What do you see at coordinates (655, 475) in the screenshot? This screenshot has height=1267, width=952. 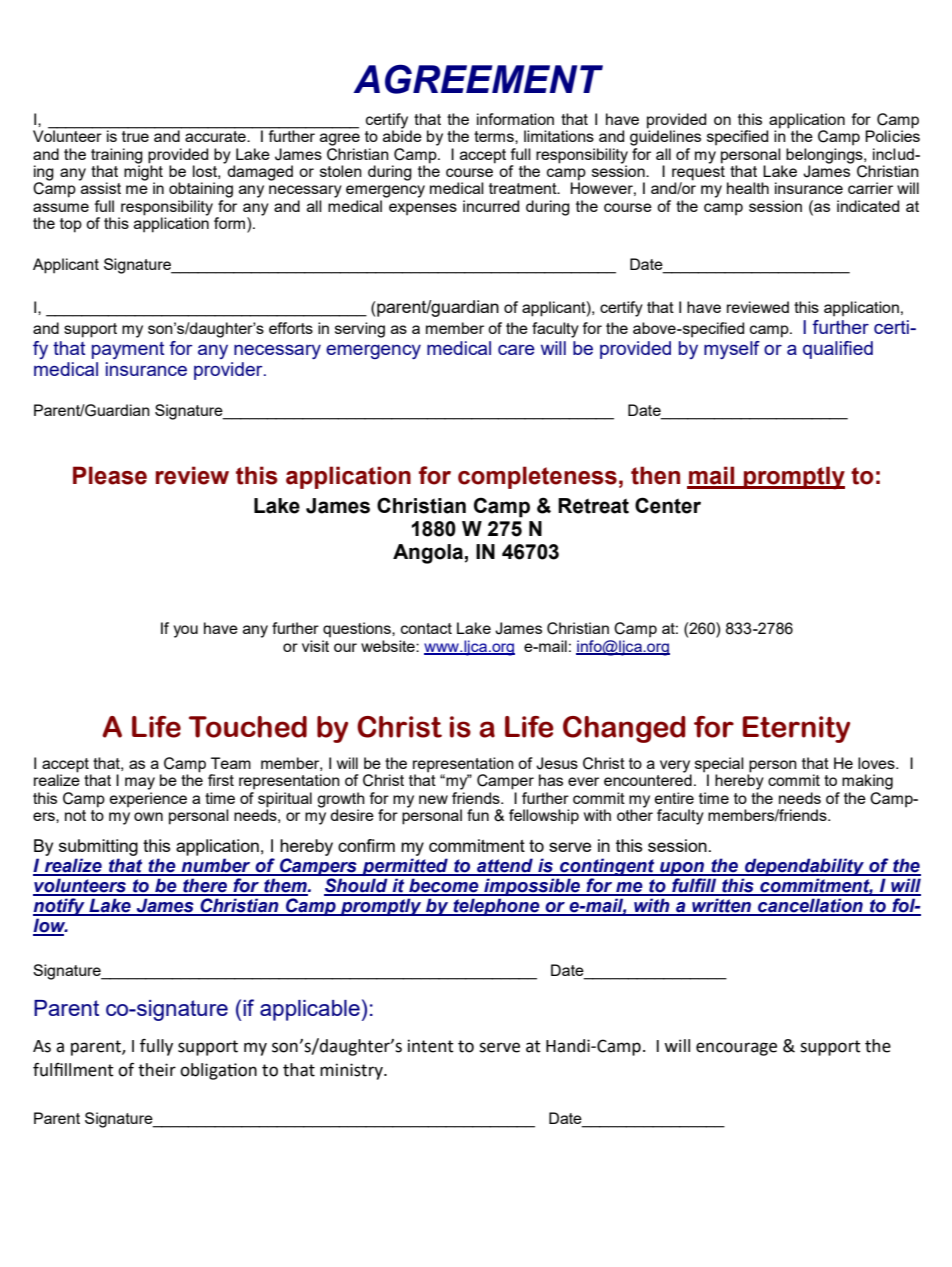 I see `then` at bounding box center [655, 475].
